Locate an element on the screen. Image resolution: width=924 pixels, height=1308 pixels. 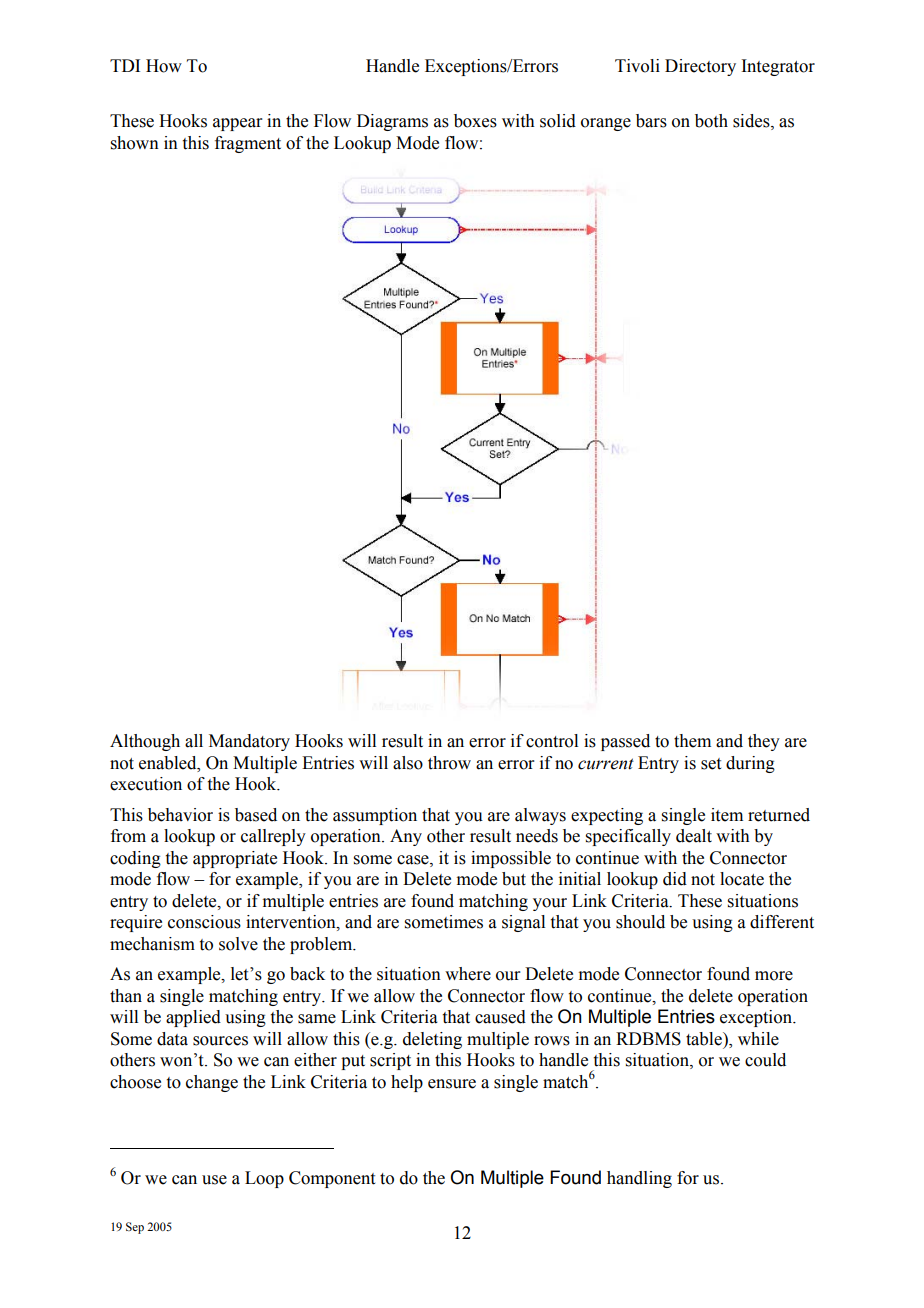
boxes is located at coordinates (475, 121).
